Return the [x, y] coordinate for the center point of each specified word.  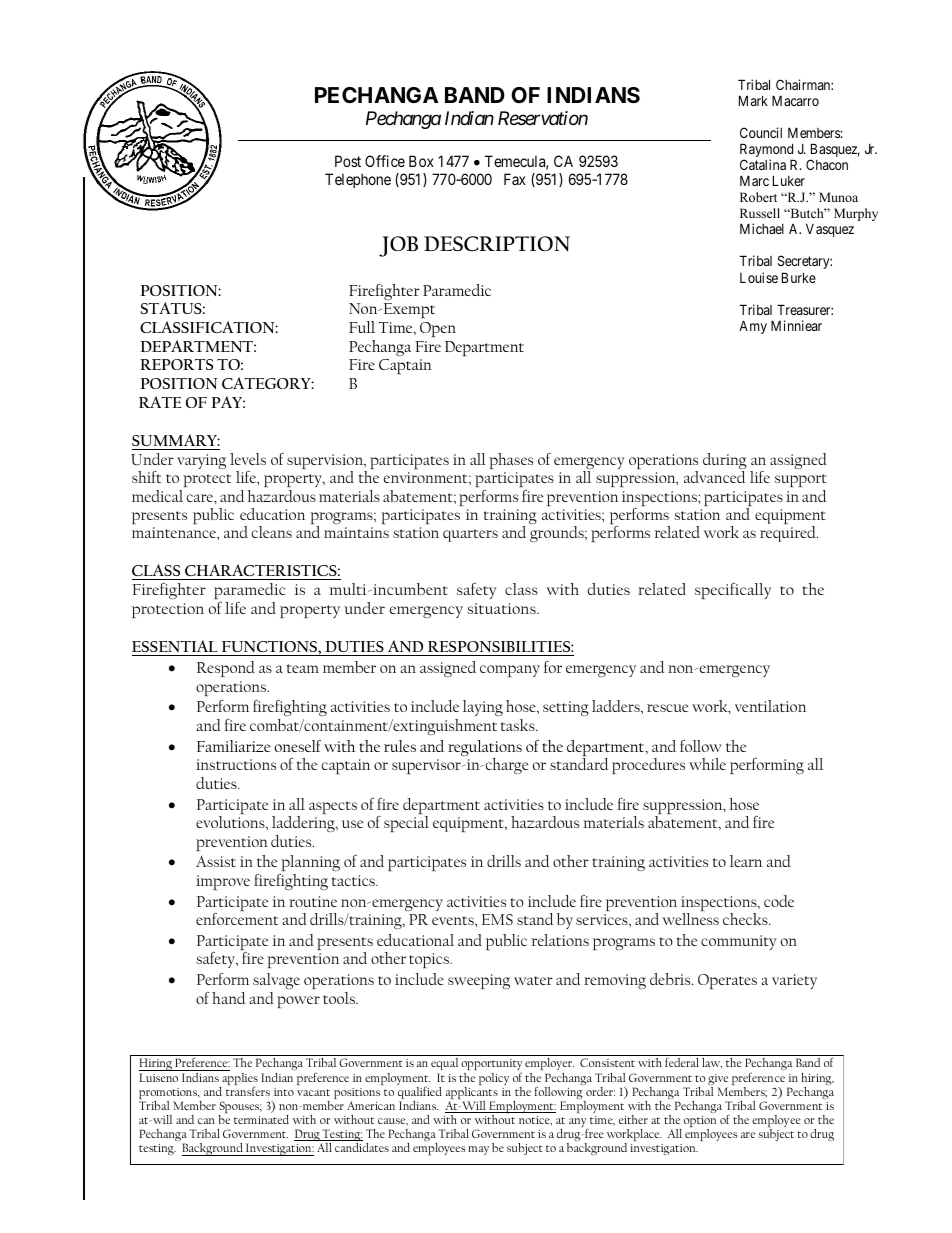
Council [761, 132]
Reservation [543, 118]
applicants [472, 1093]
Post [348, 161]
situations [502, 608]
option [700, 1123]
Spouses [240, 1108]
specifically [733, 591]
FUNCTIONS [269, 648]
